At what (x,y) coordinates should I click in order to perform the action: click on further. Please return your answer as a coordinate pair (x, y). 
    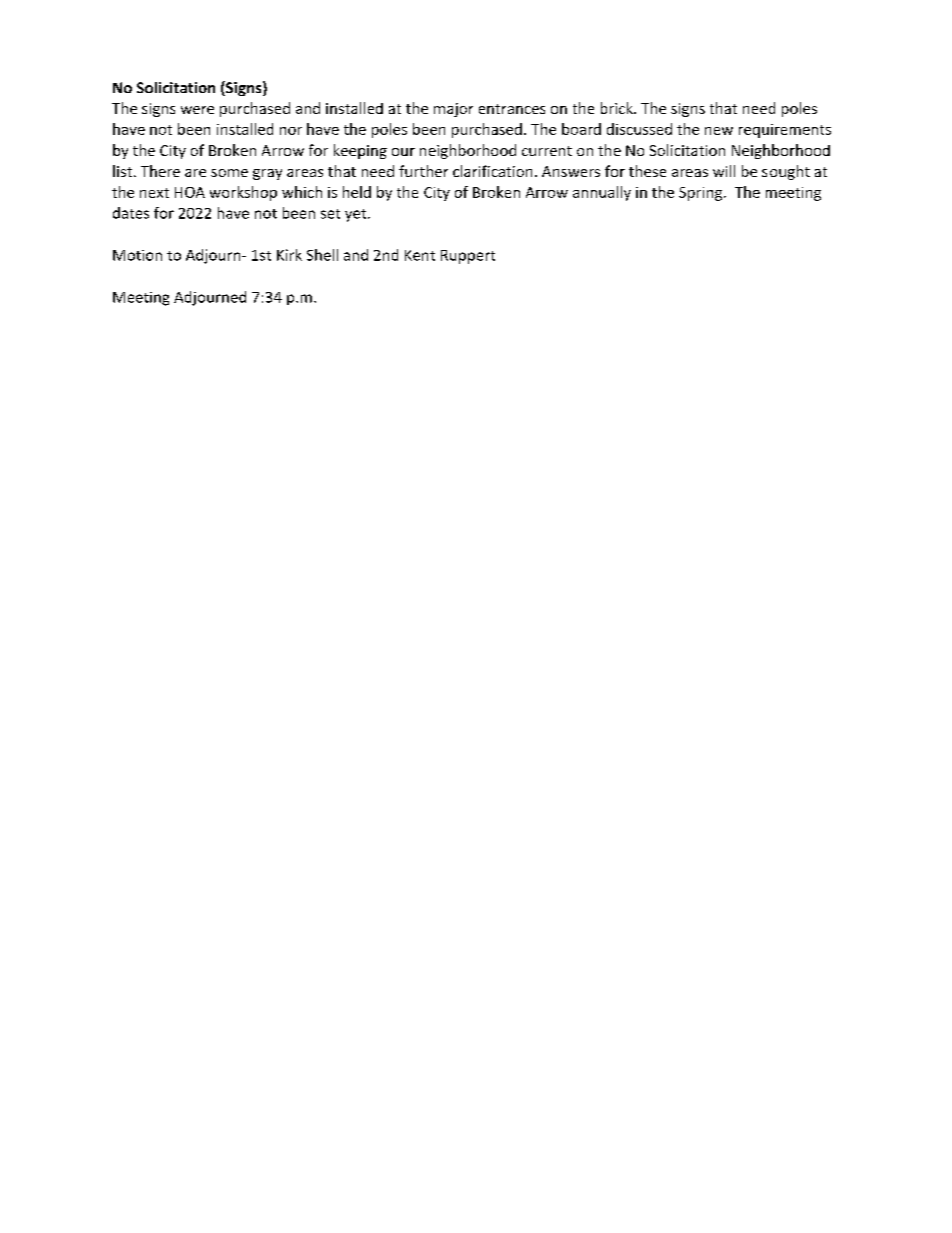
    Looking at the image, I should click on (423, 171).
